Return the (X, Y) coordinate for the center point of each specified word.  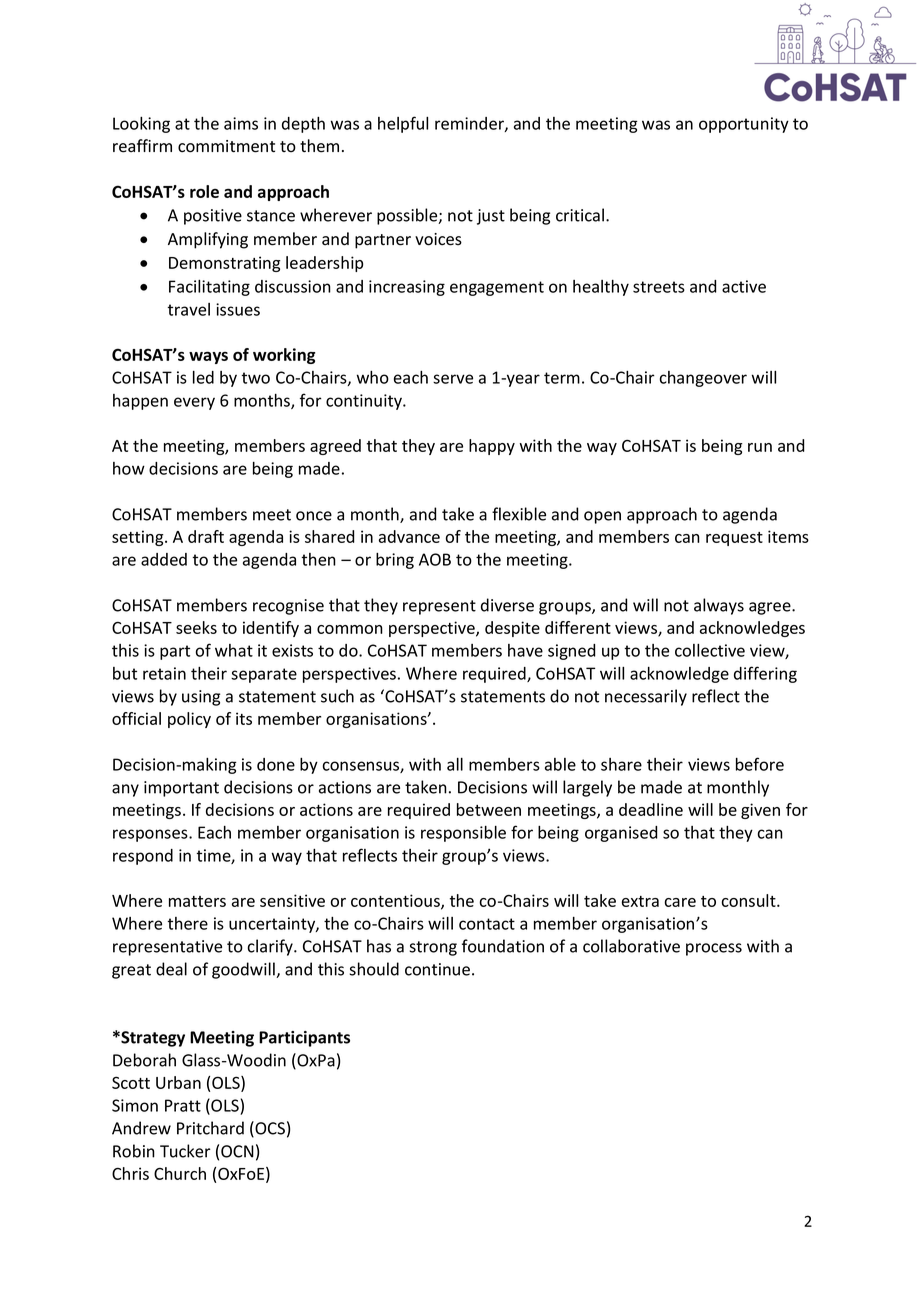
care (680, 902)
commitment (226, 146)
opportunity (744, 125)
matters (197, 901)
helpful (403, 124)
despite (512, 629)
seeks (196, 627)
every (194, 403)
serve (453, 379)
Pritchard (210, 1128)
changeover (703, 379)
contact (487, 924)
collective (710, 650)
